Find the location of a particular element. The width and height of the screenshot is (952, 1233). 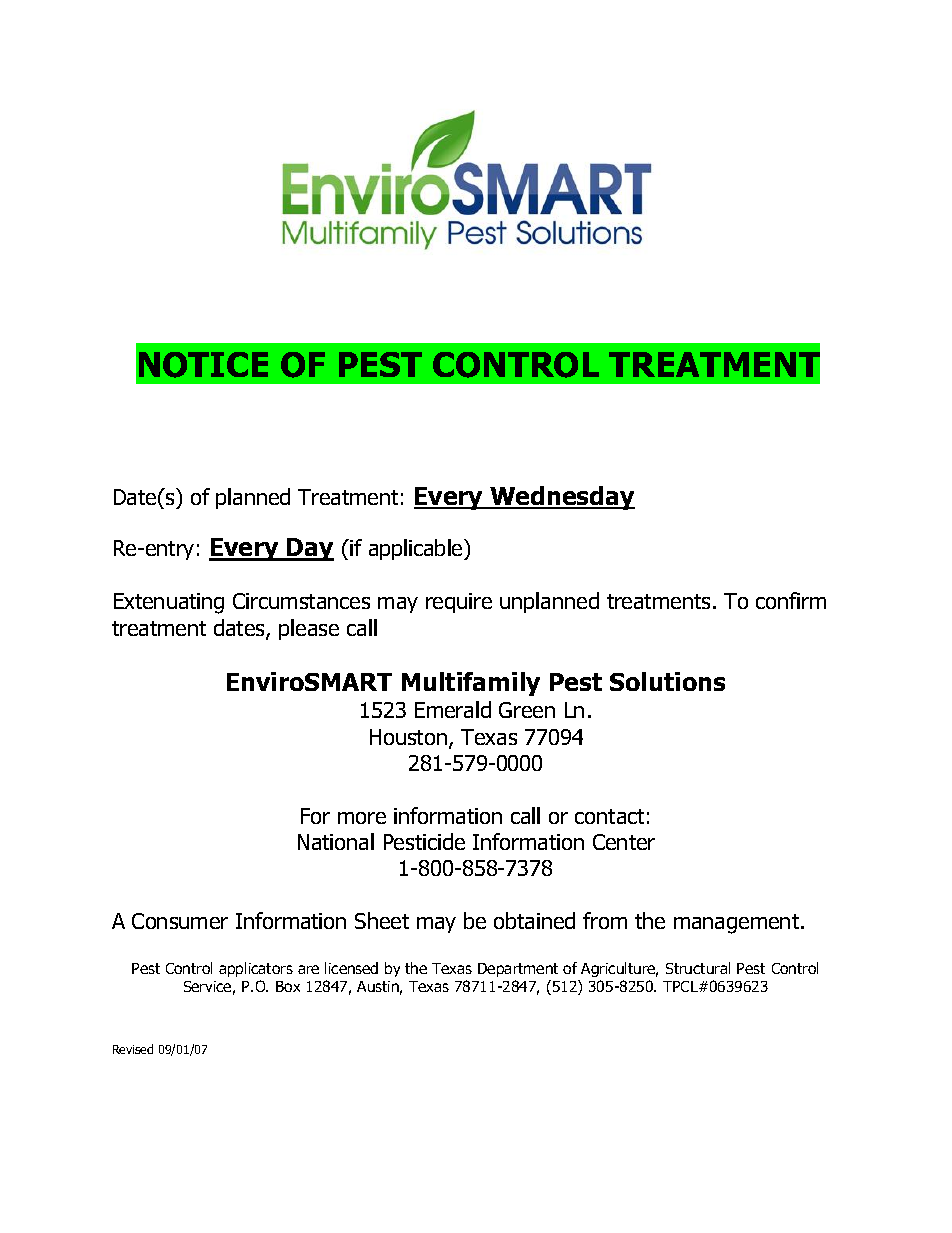

contact is located at coordinates (609, 816).
